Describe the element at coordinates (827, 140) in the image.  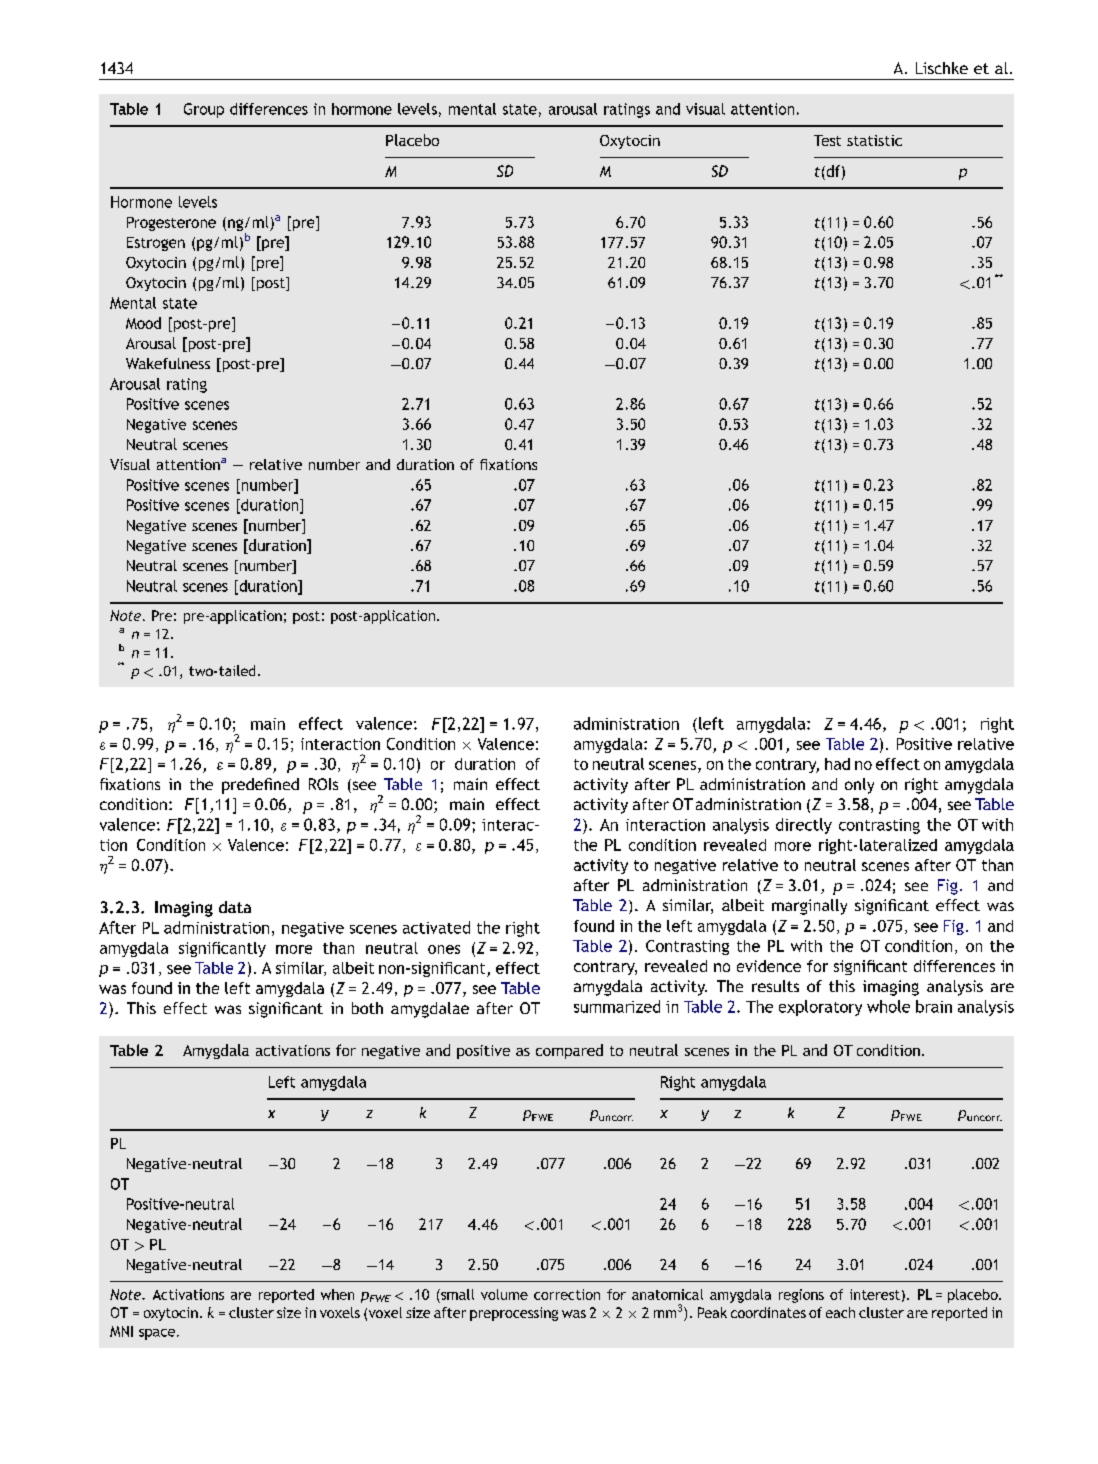
I see `Test` at that location.
